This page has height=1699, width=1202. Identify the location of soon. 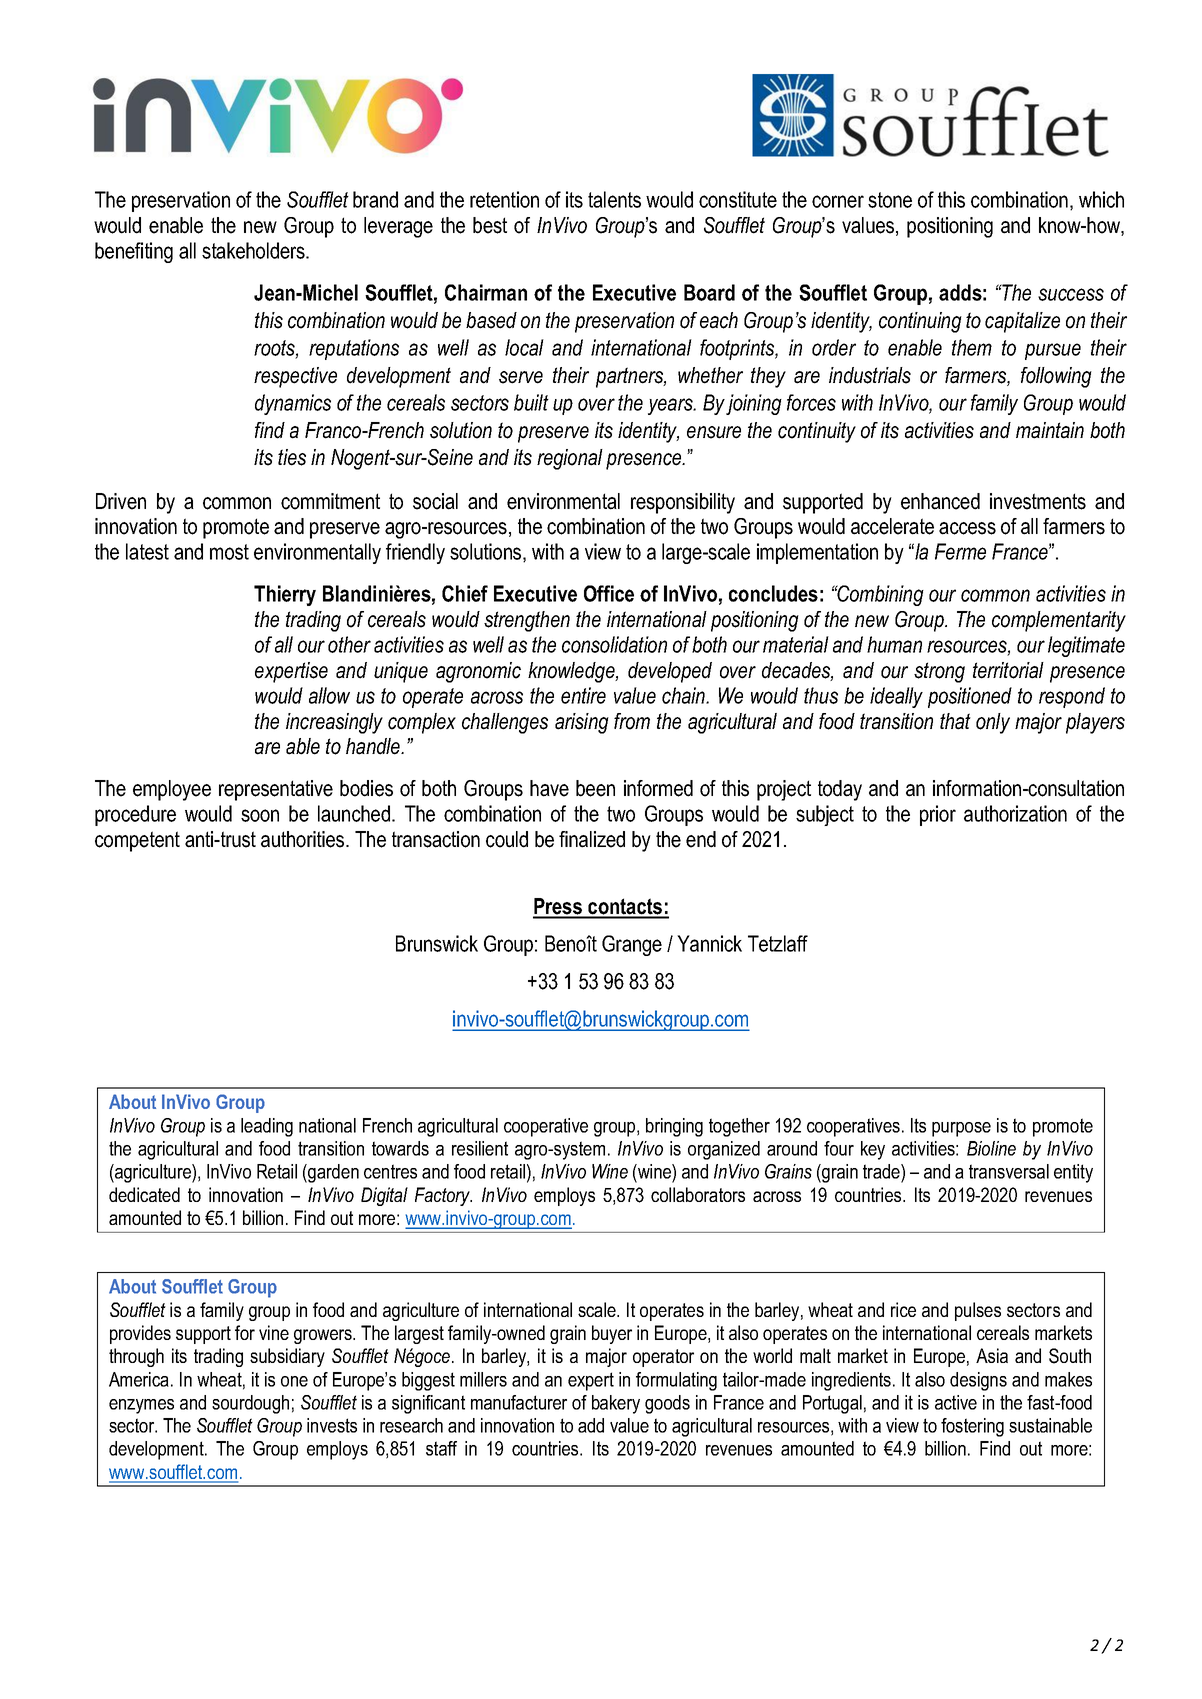
(260, 815).
